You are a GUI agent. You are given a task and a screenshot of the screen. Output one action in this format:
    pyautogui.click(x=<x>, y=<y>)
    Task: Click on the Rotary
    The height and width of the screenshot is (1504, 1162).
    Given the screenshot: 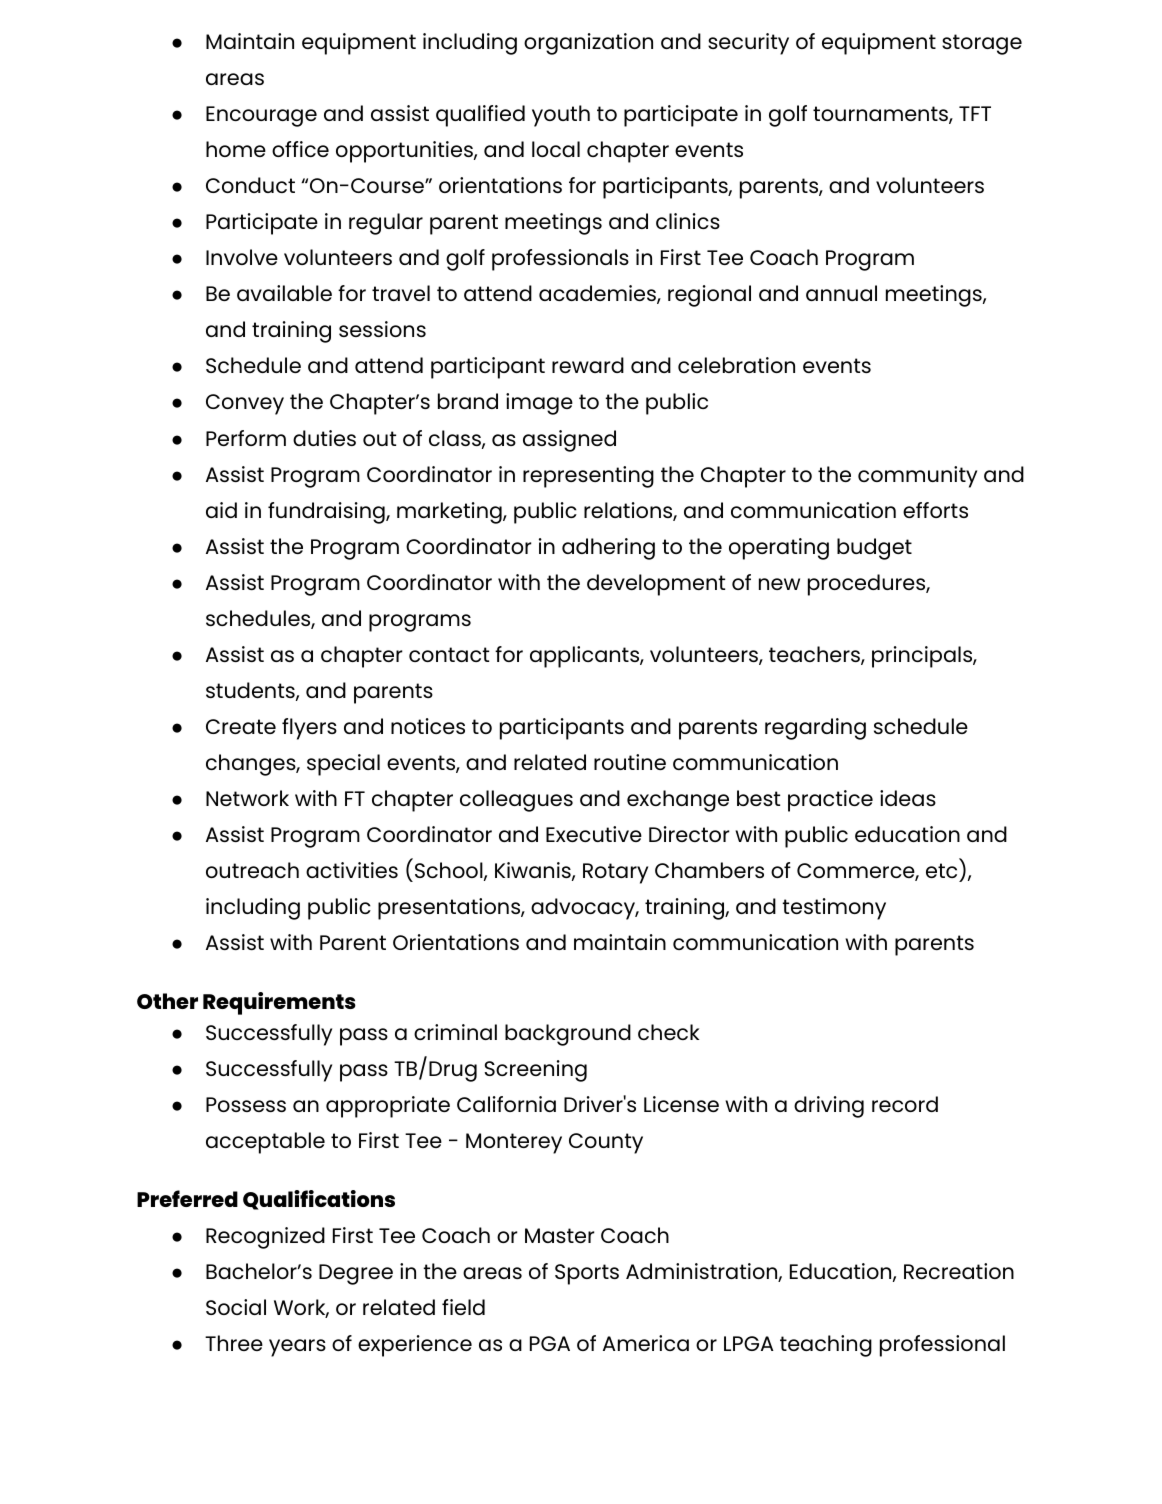 What is the action you would take?
    pyautogui.click(x=615, y=873)
